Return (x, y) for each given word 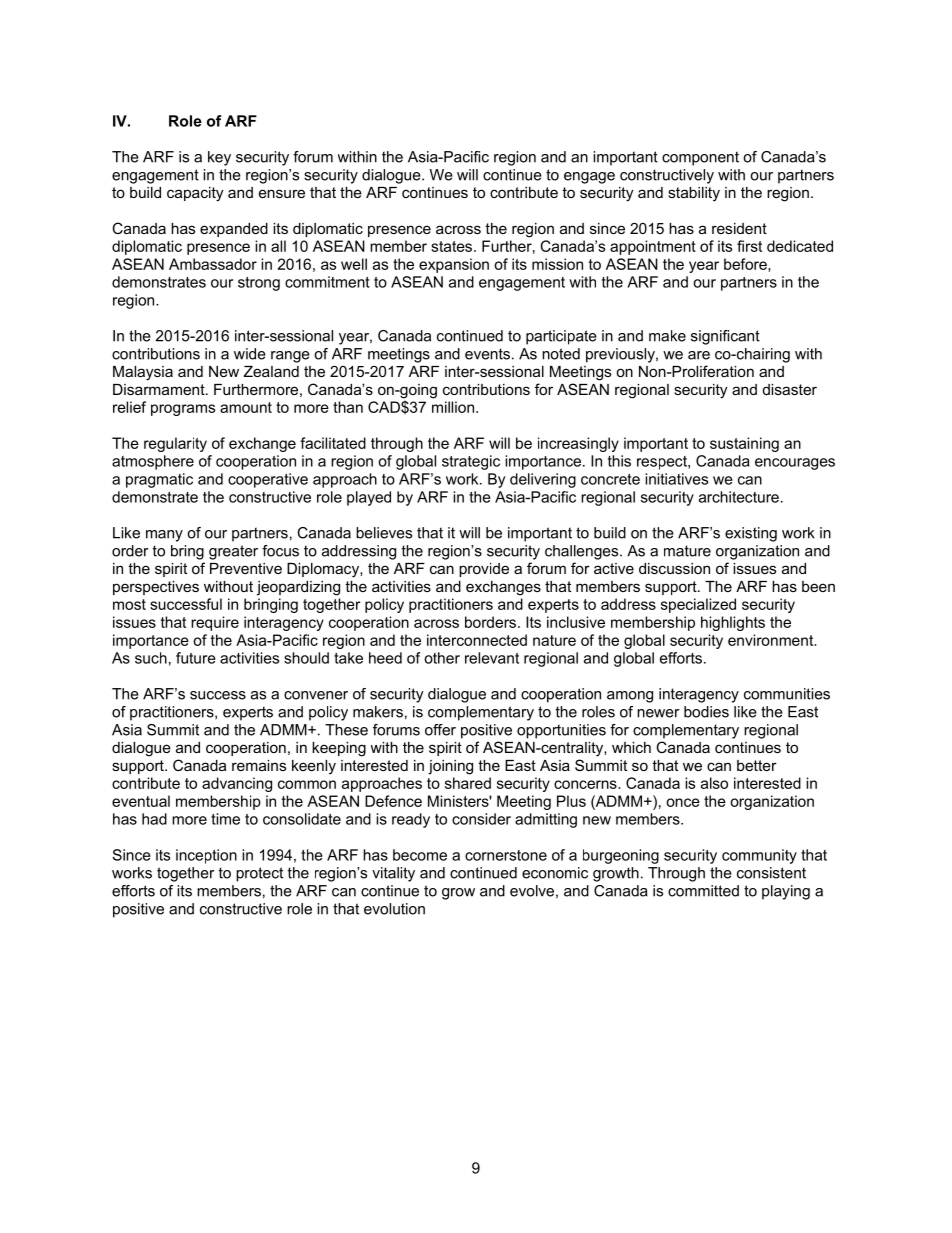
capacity (195, 194)
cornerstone (506, 855)
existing (751, 534)
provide (484, 570)
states (453, 246)
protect (259, 874)
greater (233, 552)
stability (694, 194)
